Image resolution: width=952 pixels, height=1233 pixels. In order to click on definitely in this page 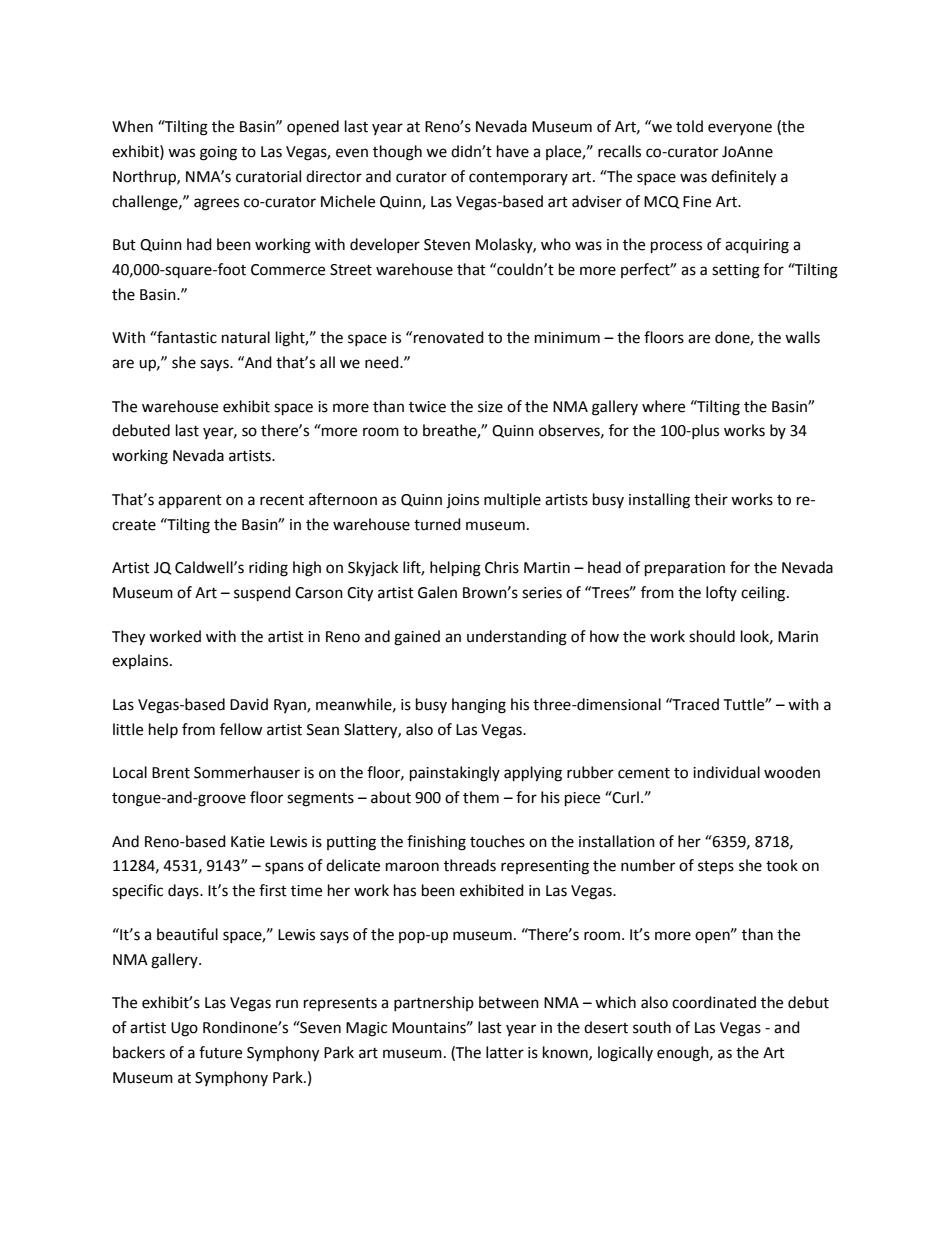, I will do `click(743, 178)`.
